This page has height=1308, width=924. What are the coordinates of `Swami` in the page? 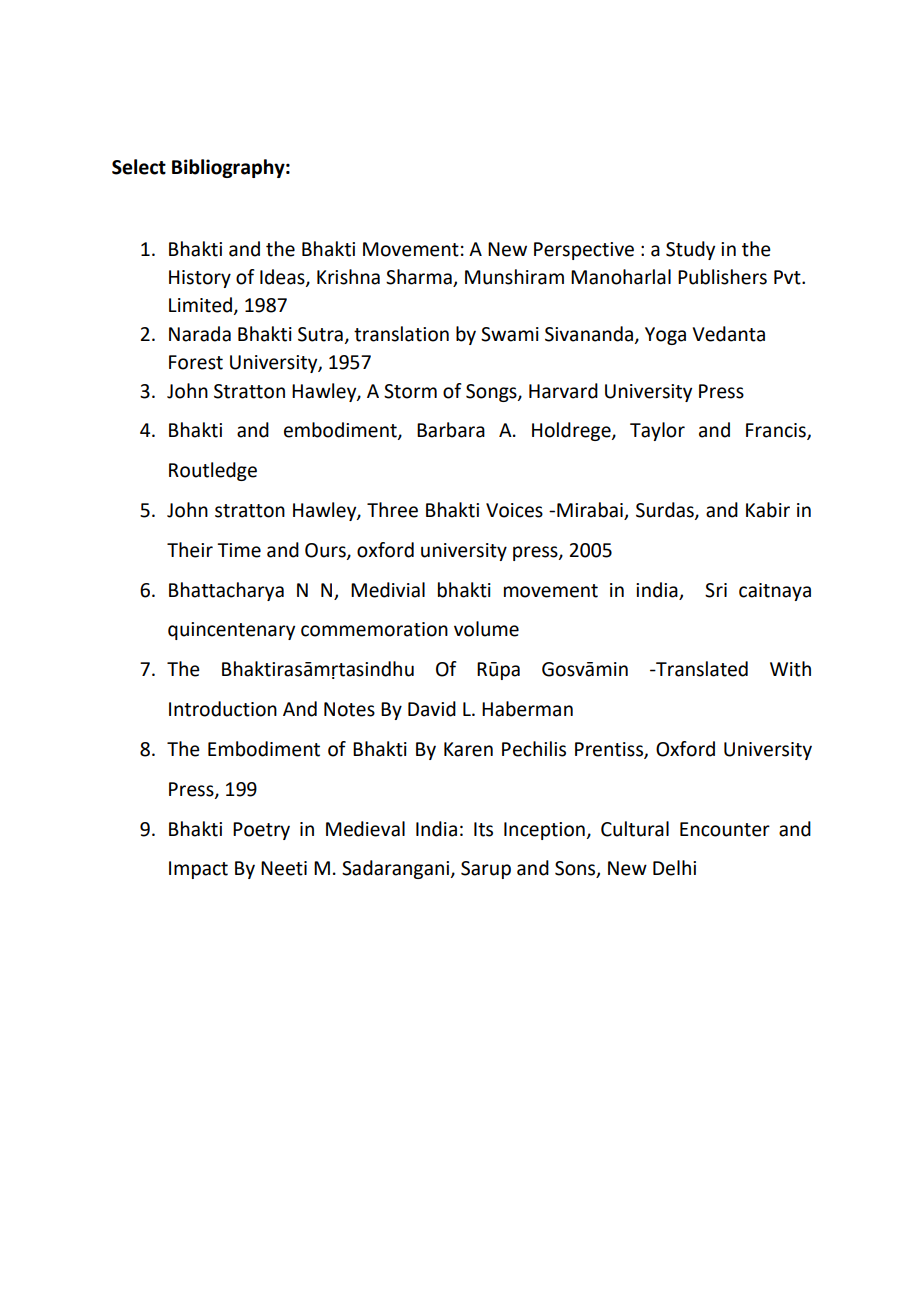 It's located at (510, 334).
